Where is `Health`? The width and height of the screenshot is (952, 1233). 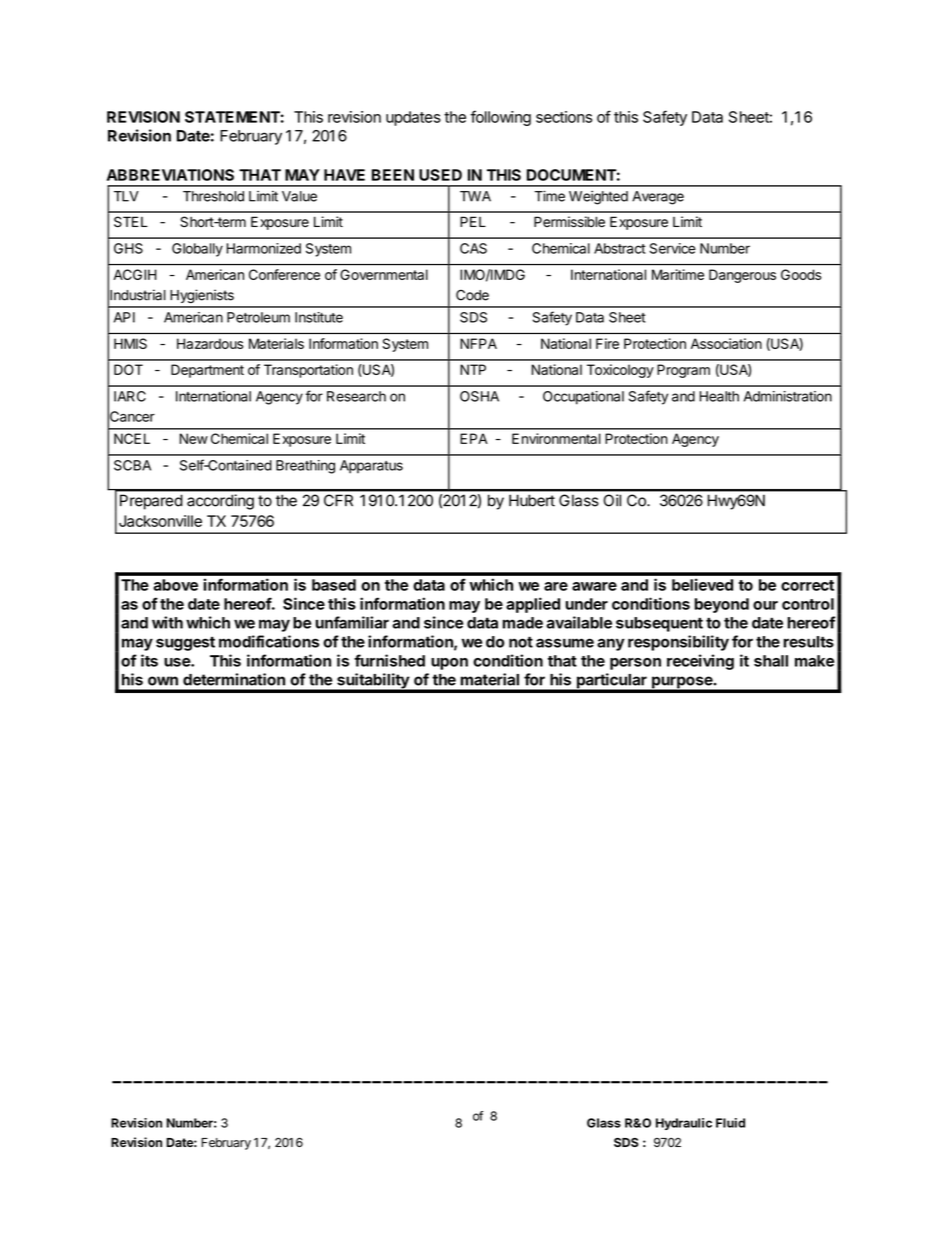
Health is located at coordinates (719, 396).
